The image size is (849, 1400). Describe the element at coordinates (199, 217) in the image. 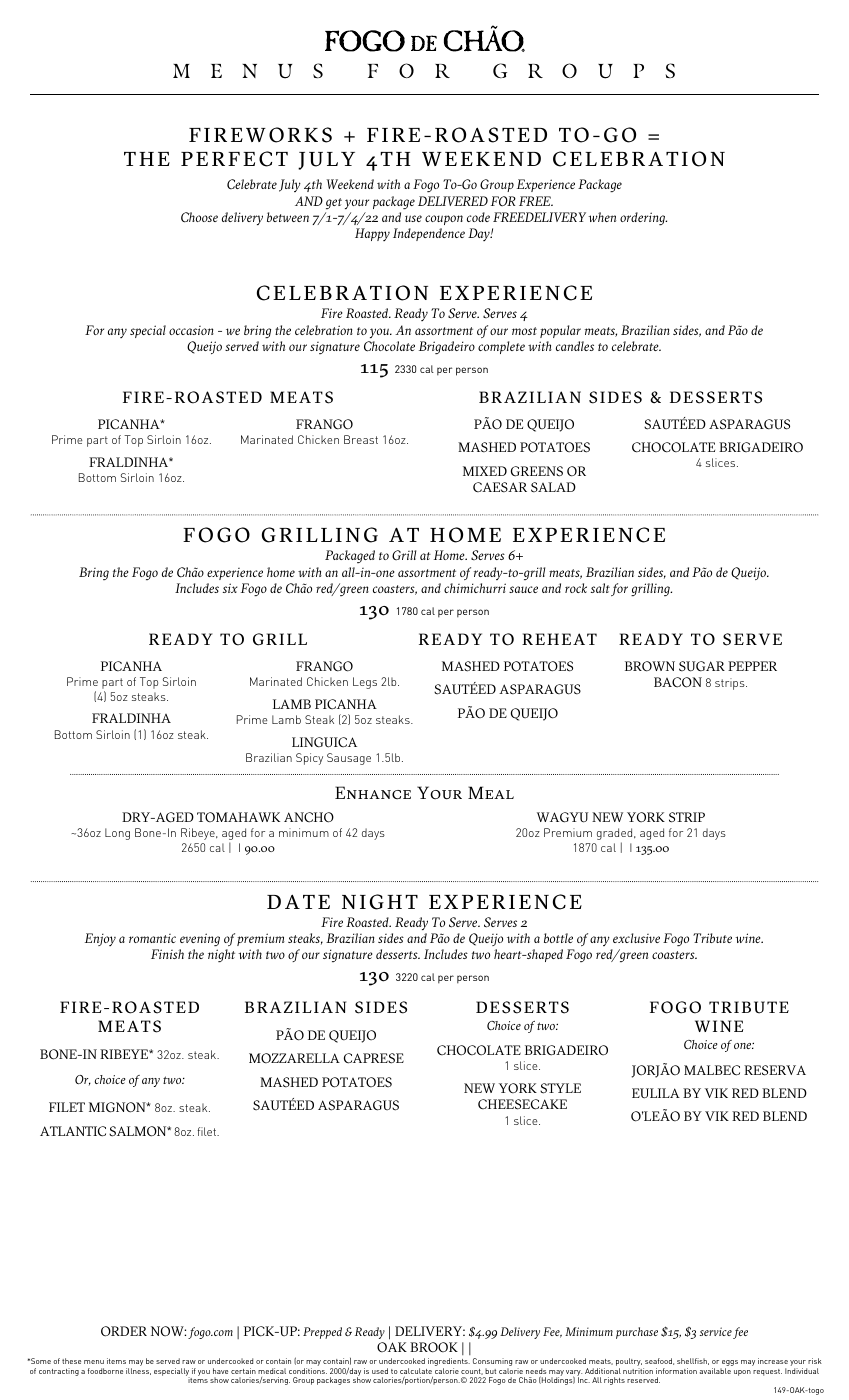

I see `Choose` at that location.
